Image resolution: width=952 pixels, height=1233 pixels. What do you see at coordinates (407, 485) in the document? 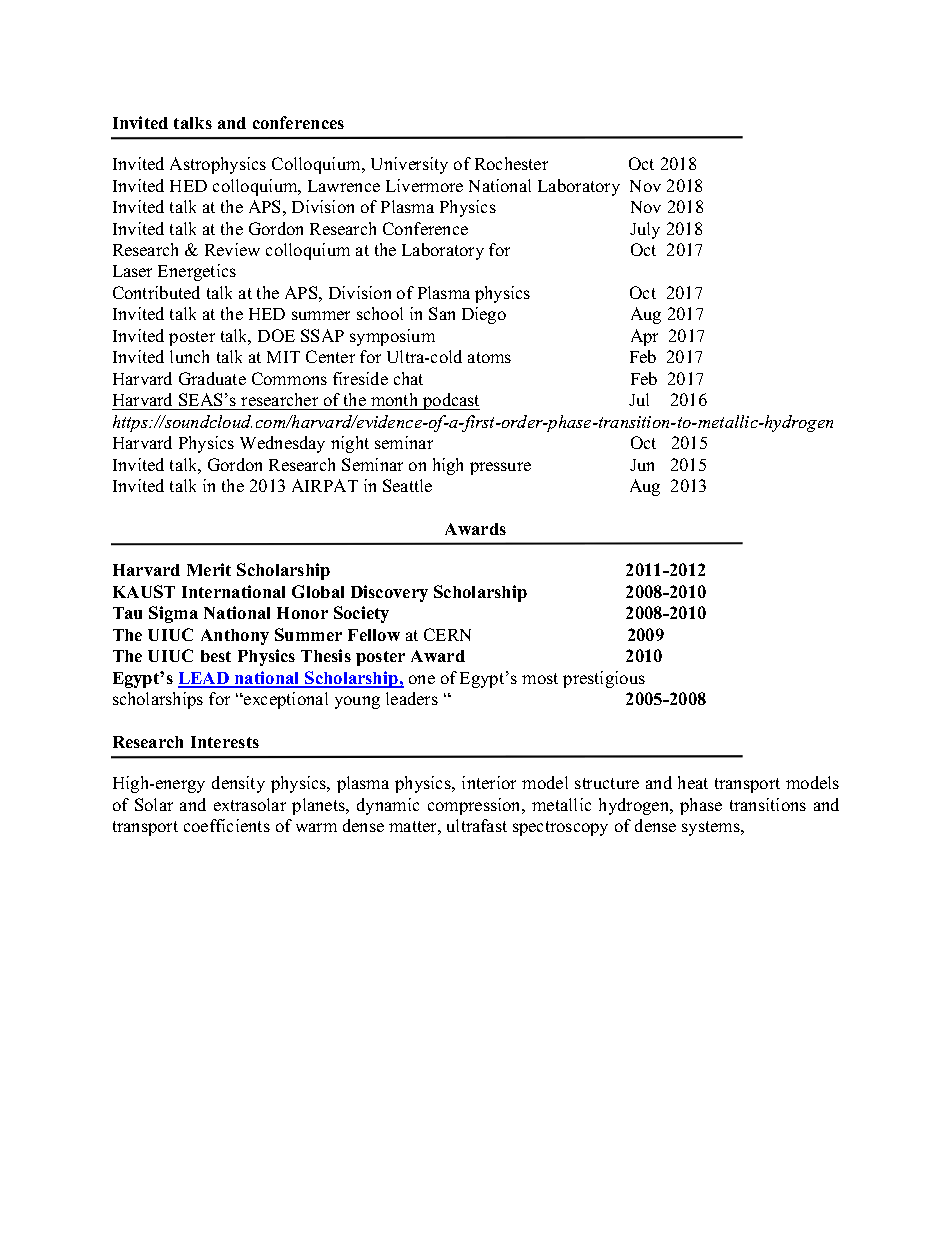
I see `Seattle` at bounding box center [407, 485].
